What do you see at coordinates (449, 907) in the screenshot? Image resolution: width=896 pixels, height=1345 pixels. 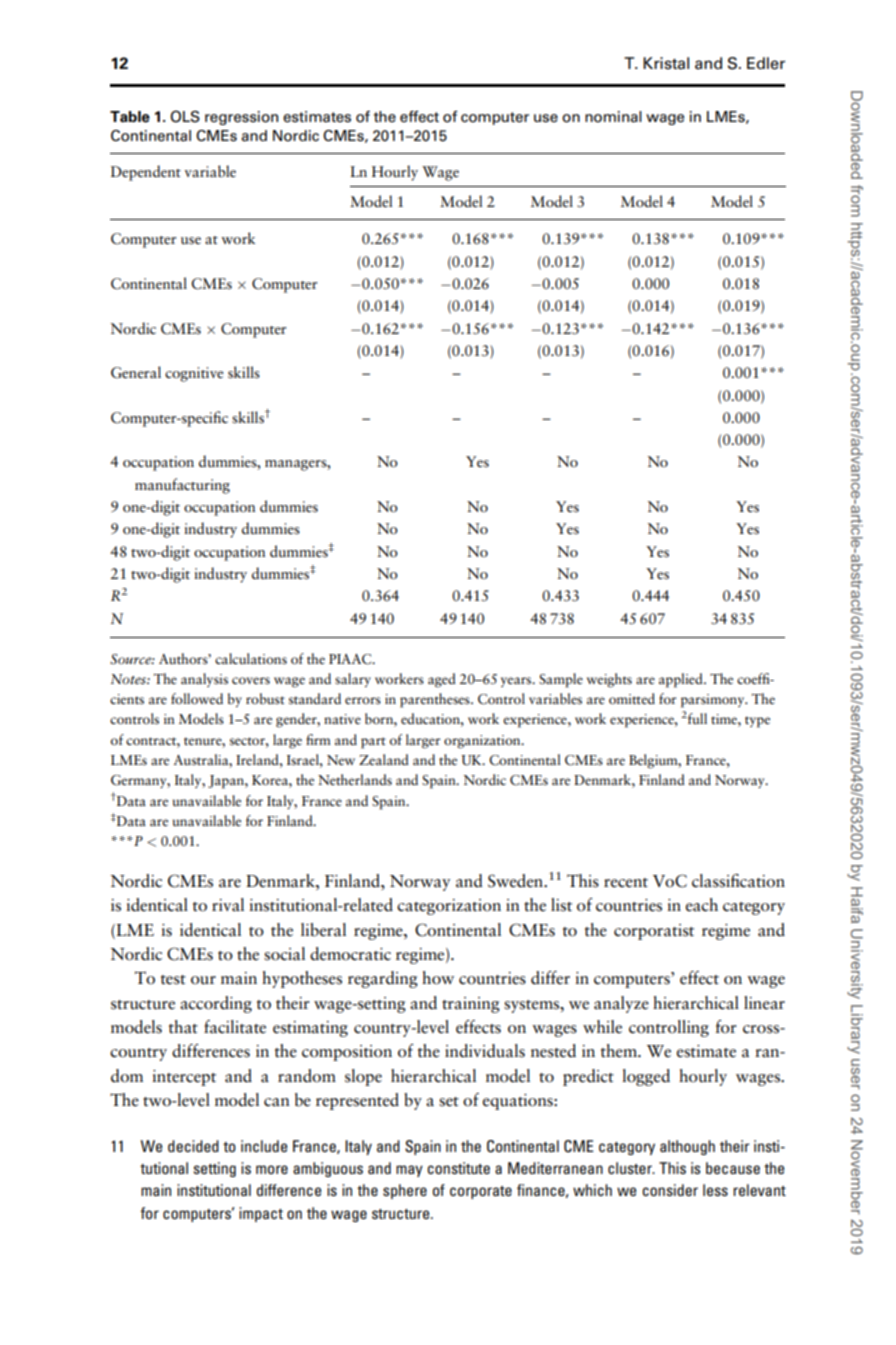 I see `categorization` at bounding box center [449, 907].
